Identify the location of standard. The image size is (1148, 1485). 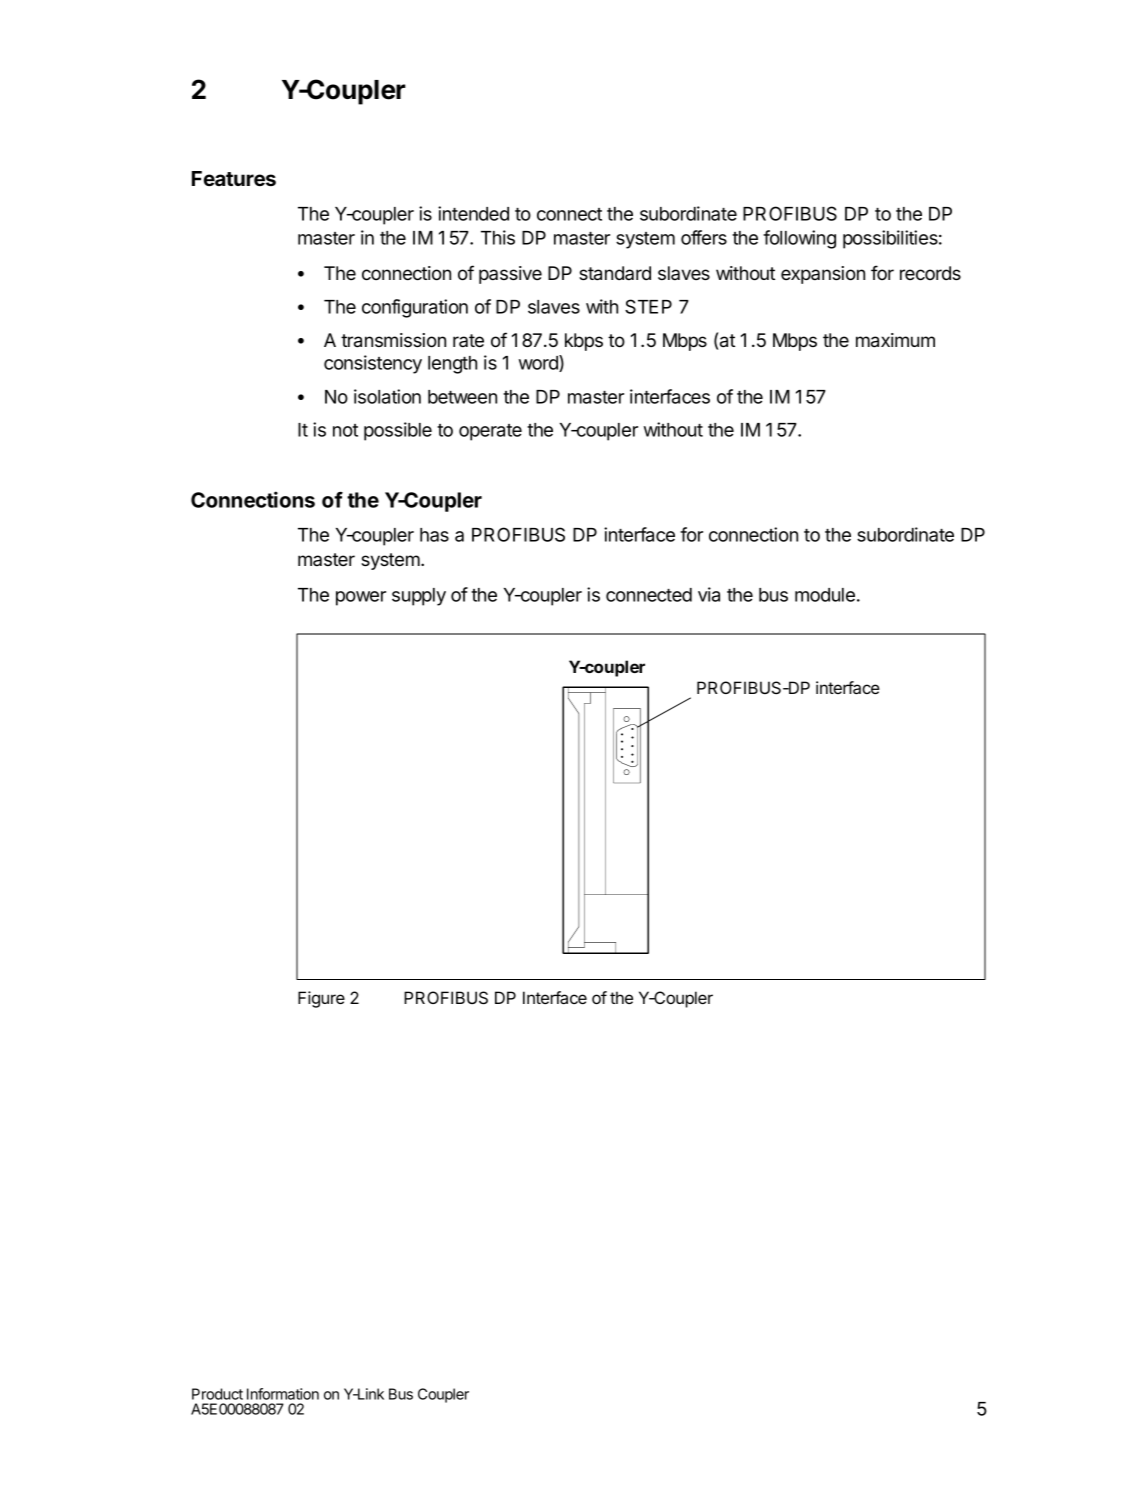
(615, 273).
